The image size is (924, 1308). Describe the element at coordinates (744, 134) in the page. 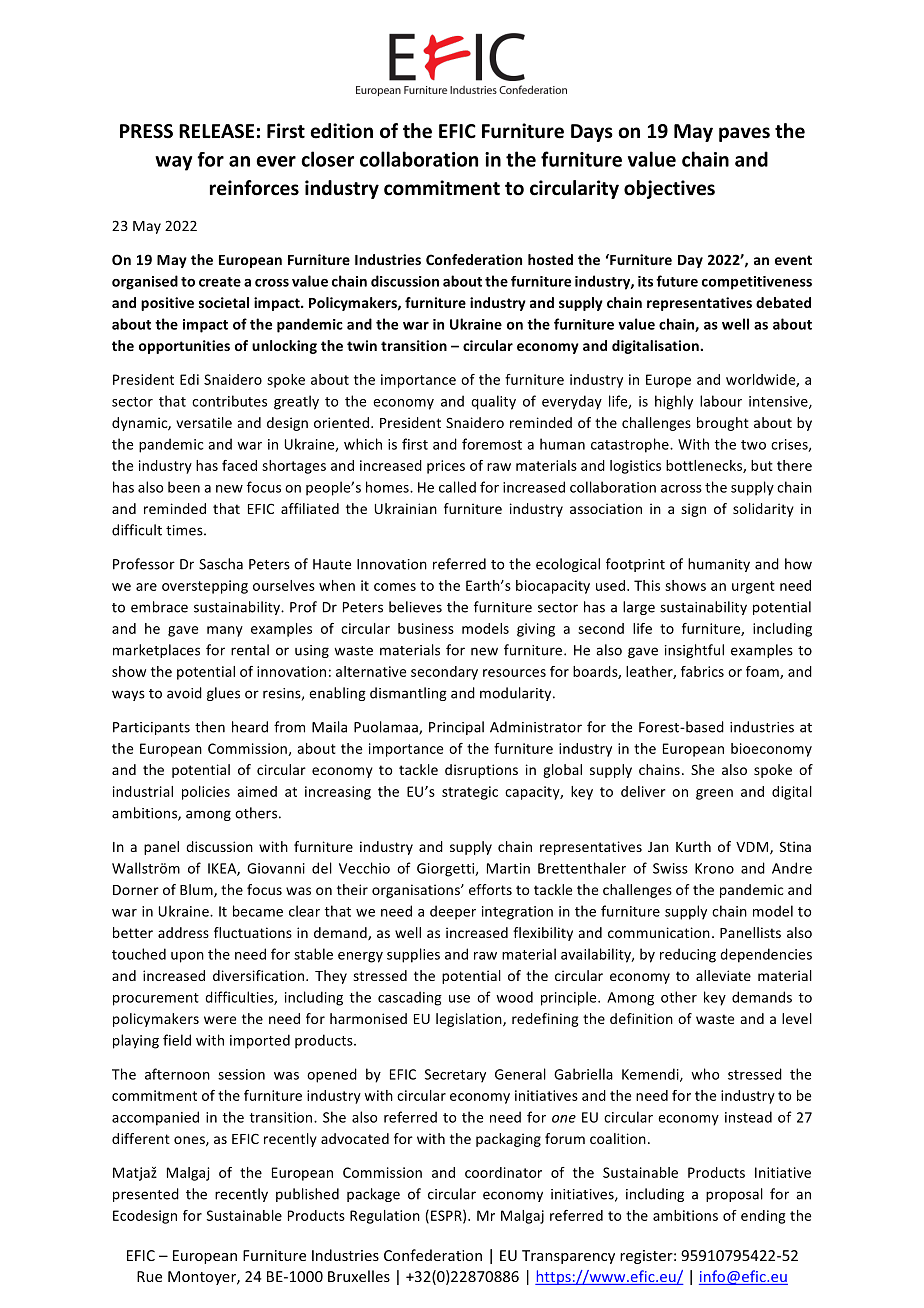

I see `paves` at that location.
